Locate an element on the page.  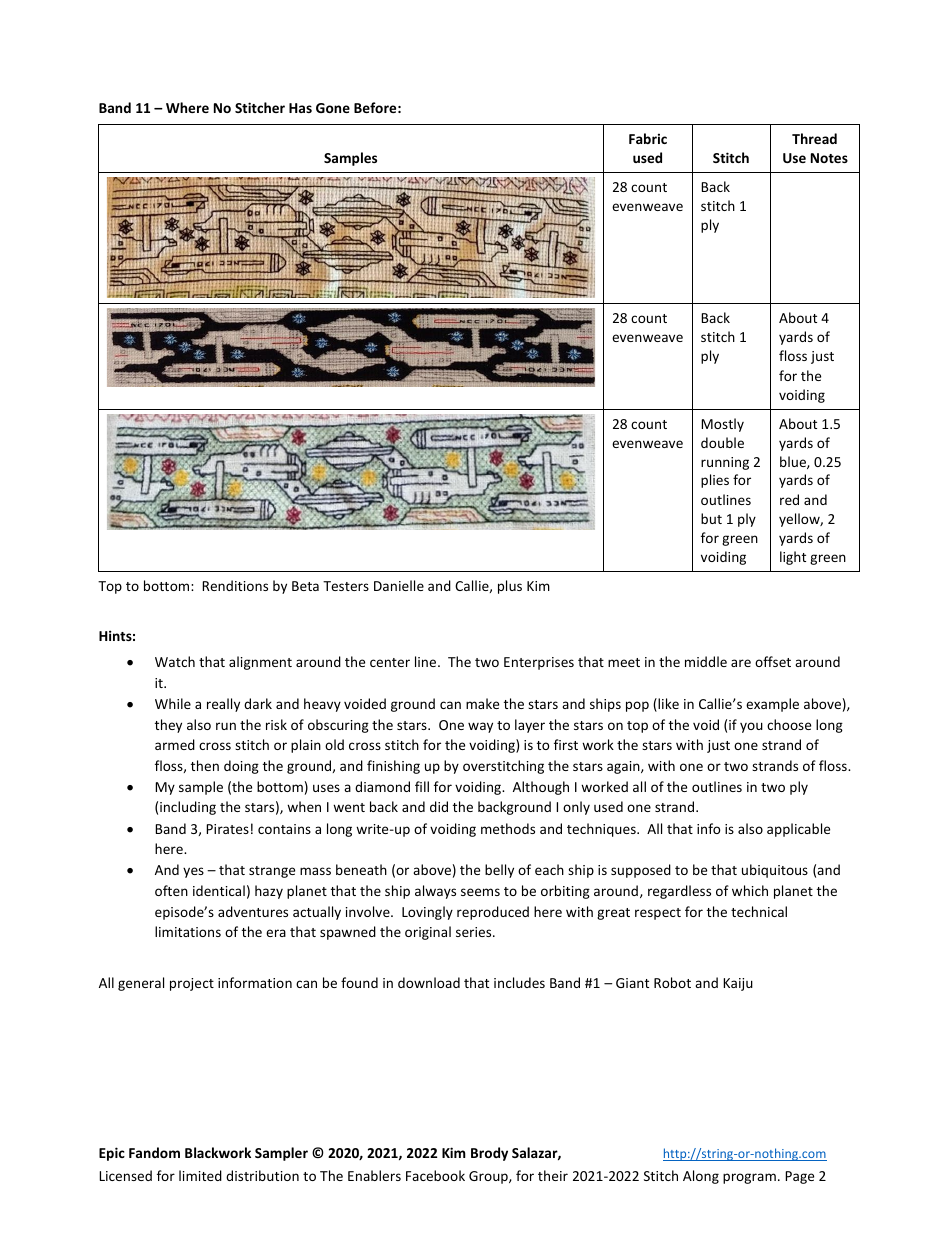
program is located at coordinates (749, 1178).
